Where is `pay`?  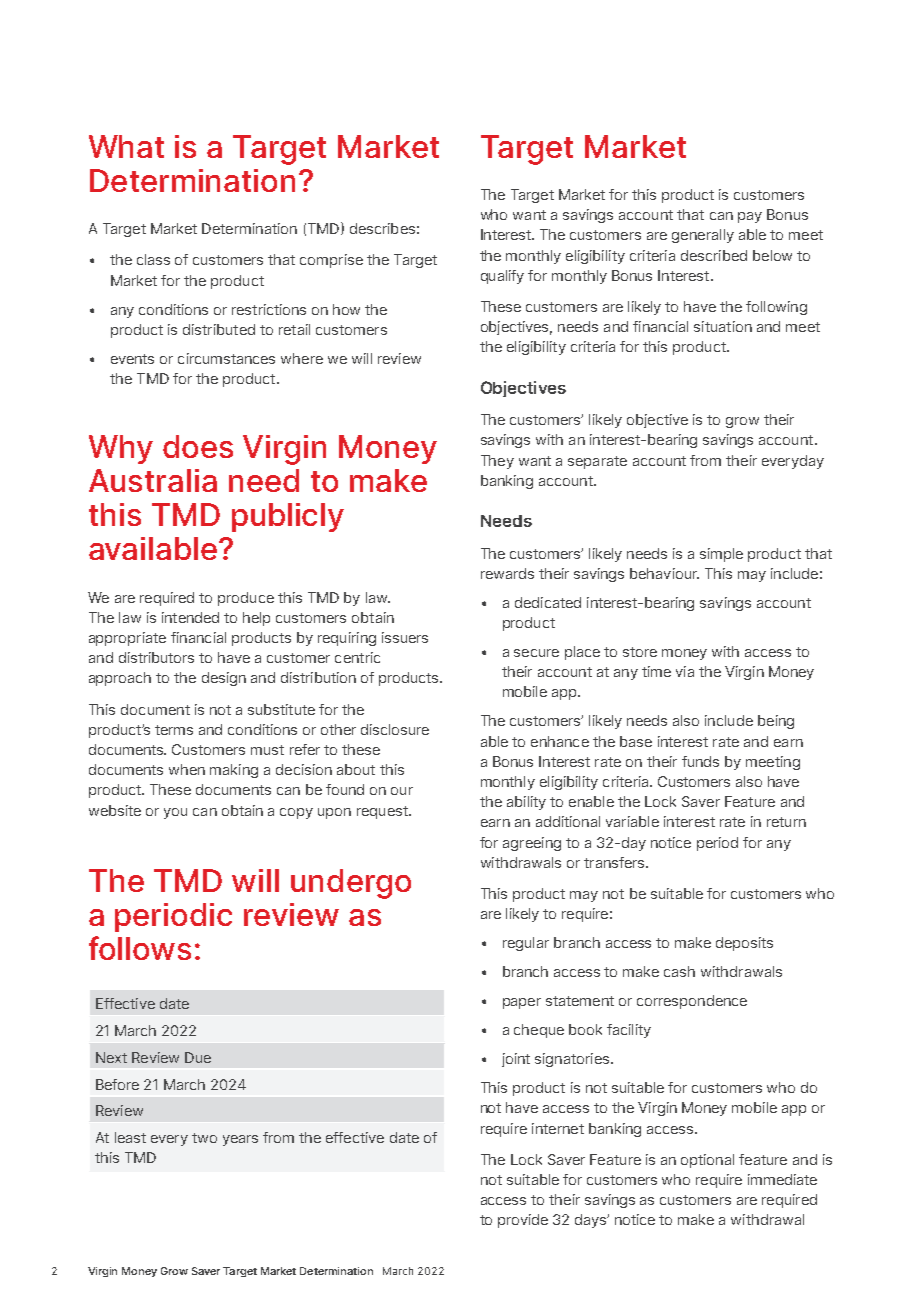
pay is located at coordinates (750, 217).
